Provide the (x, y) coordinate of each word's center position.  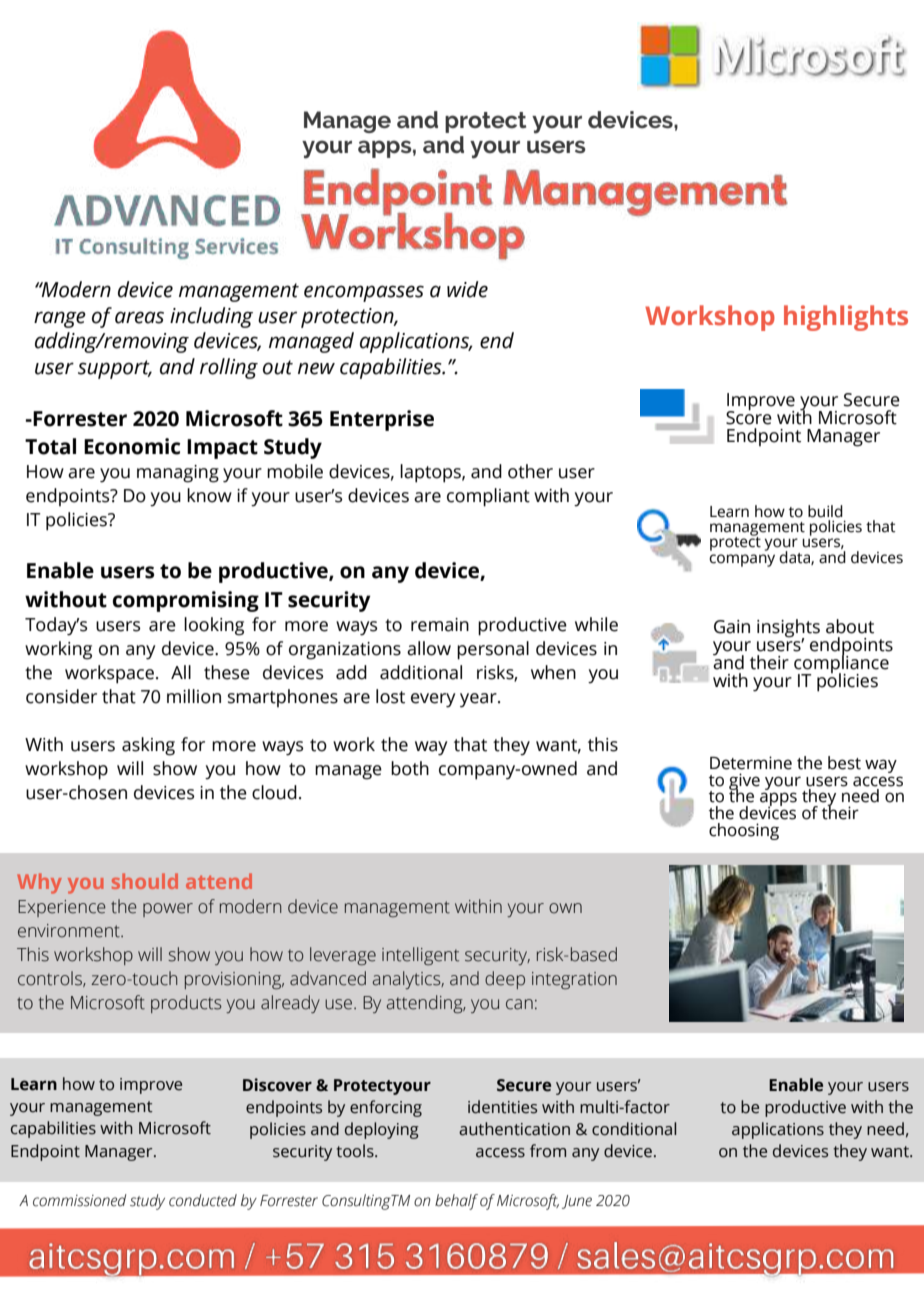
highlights (846, 318)
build (825, 511)
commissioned (79, 1200)
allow (429, 648)
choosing (744, 831)
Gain (732, 627)
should (145, 881)
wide (467, 289)
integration (574, 980)
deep (505, 980)
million (194, 696)
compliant (488, 497)
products (186, 1004)
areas (139, 317)
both (410, 768)
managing (178, 474)
